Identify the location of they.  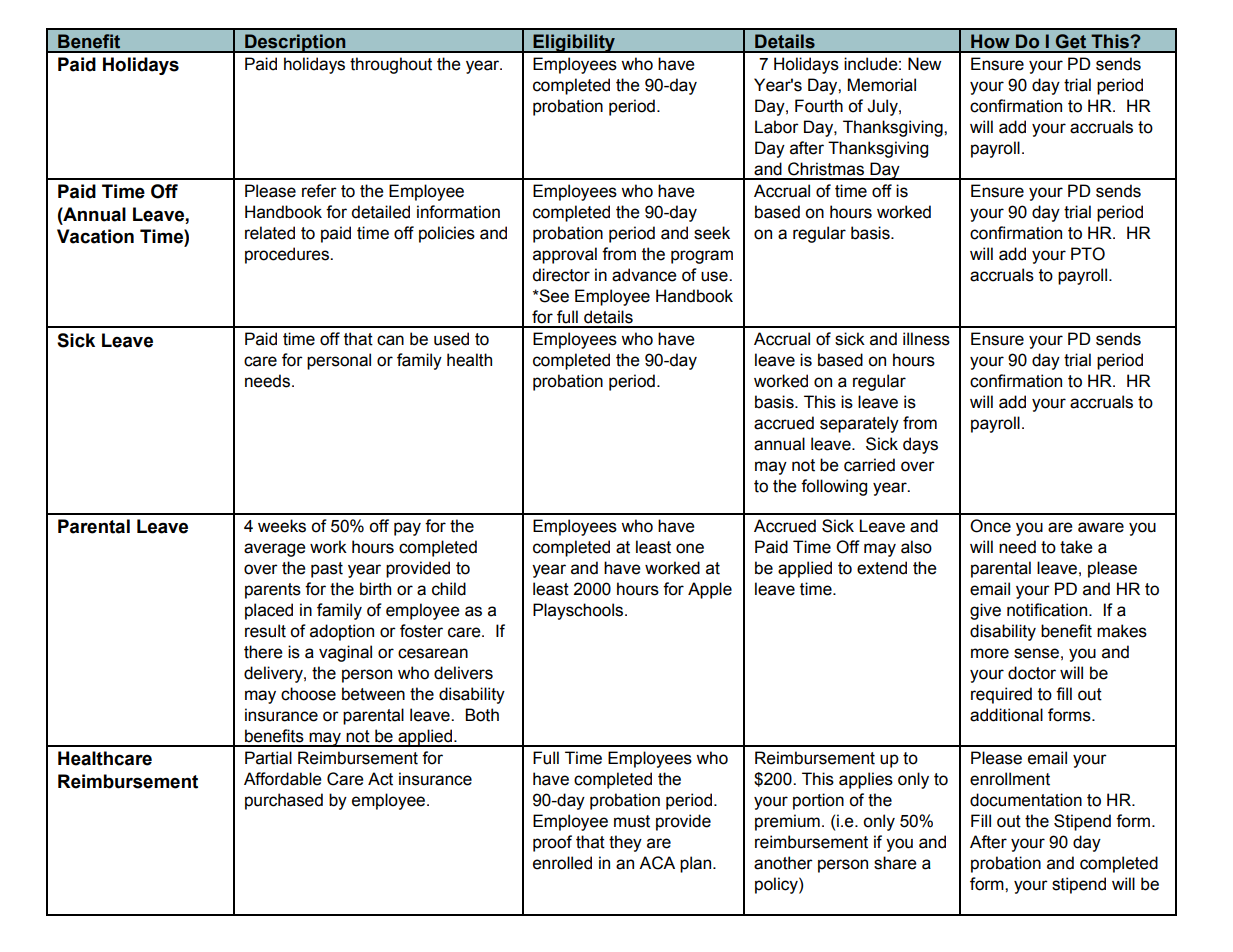
(625, 843).
